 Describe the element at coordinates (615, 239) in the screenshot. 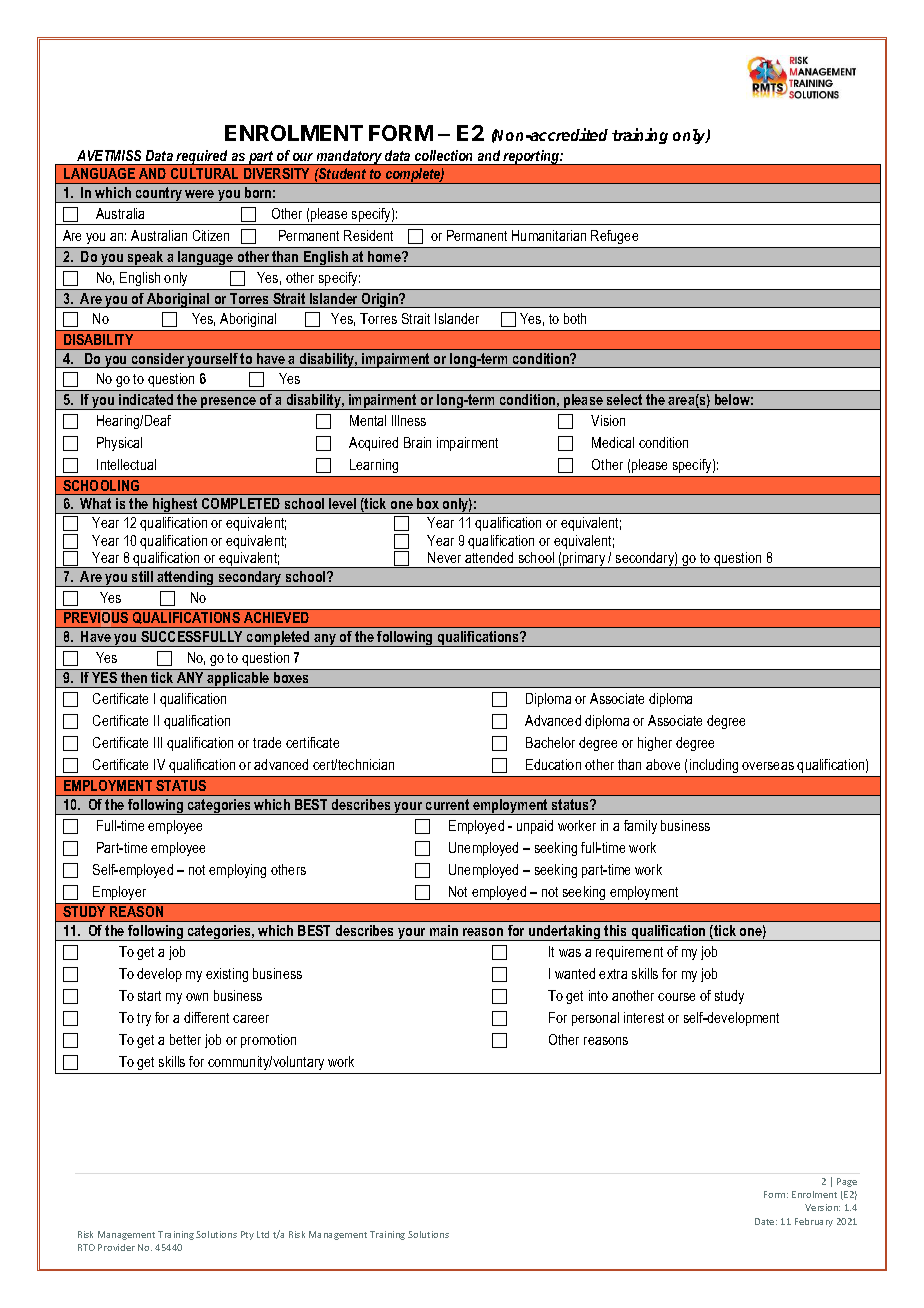

I see `Refugee` at that location.
